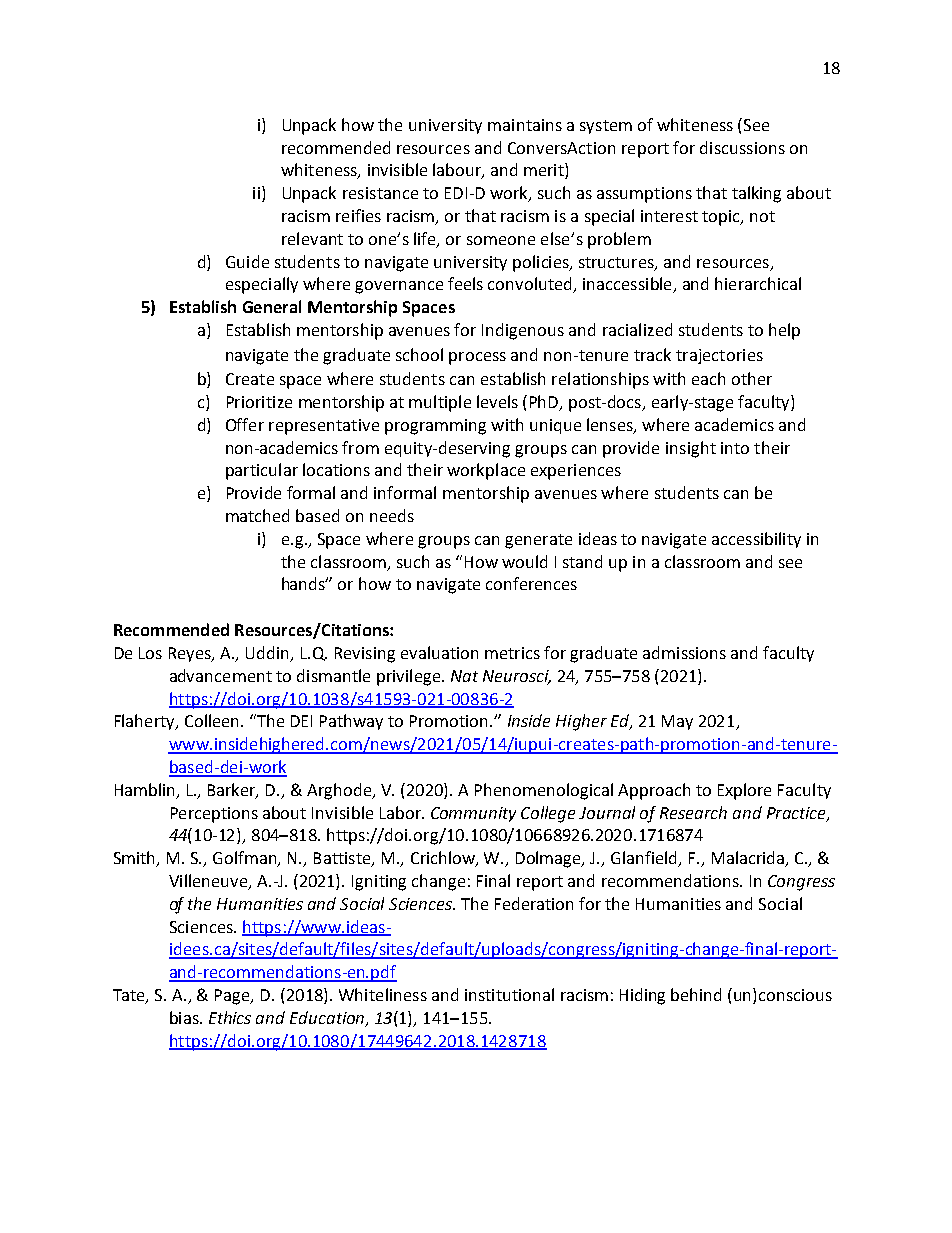 This page has width=952, height=1233. What do you see at coordinates (742, 147) in the page?
I see `discussions` at bounding box center [742, 147].
